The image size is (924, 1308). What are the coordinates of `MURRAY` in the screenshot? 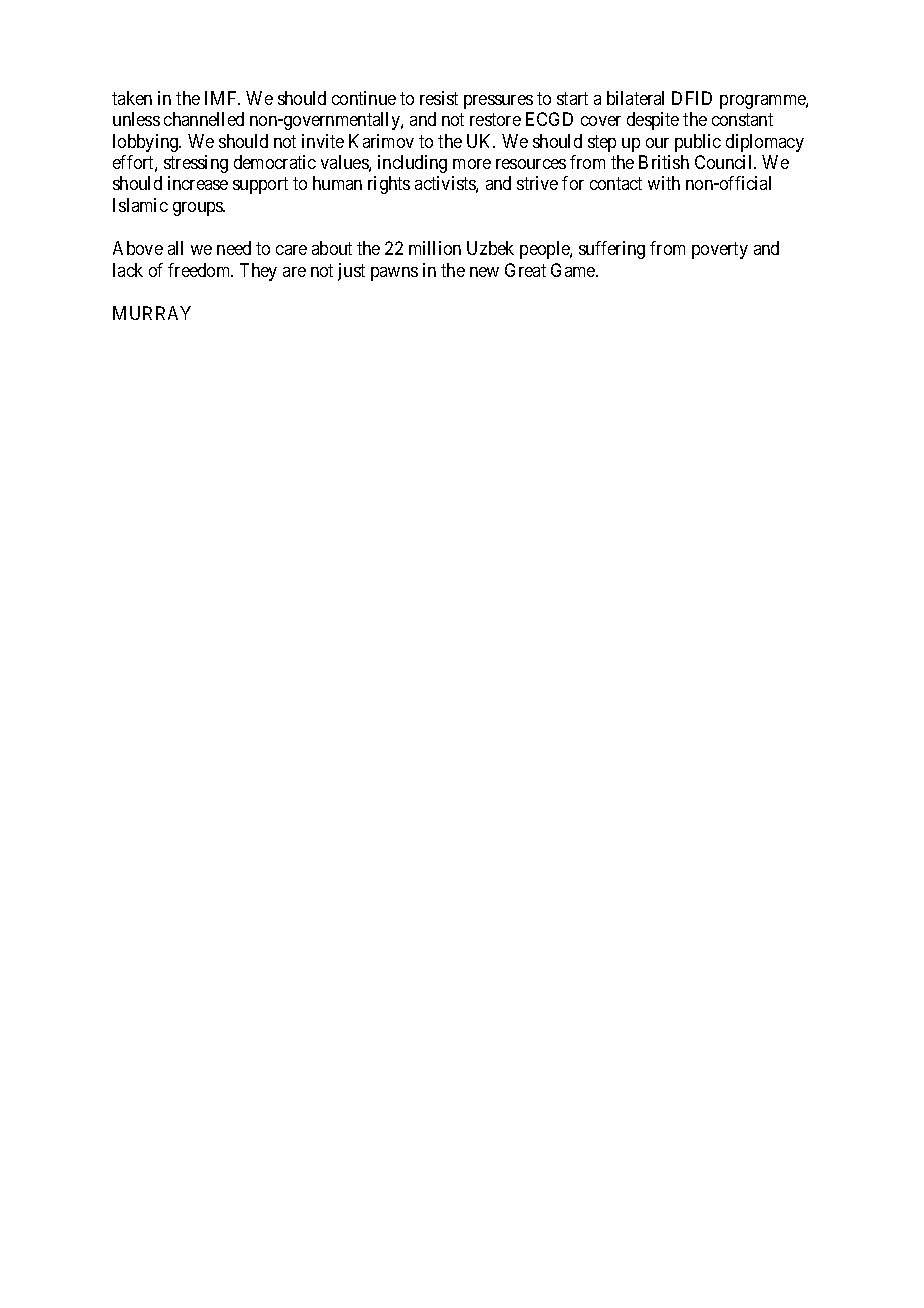 It's located at (152, 313).
